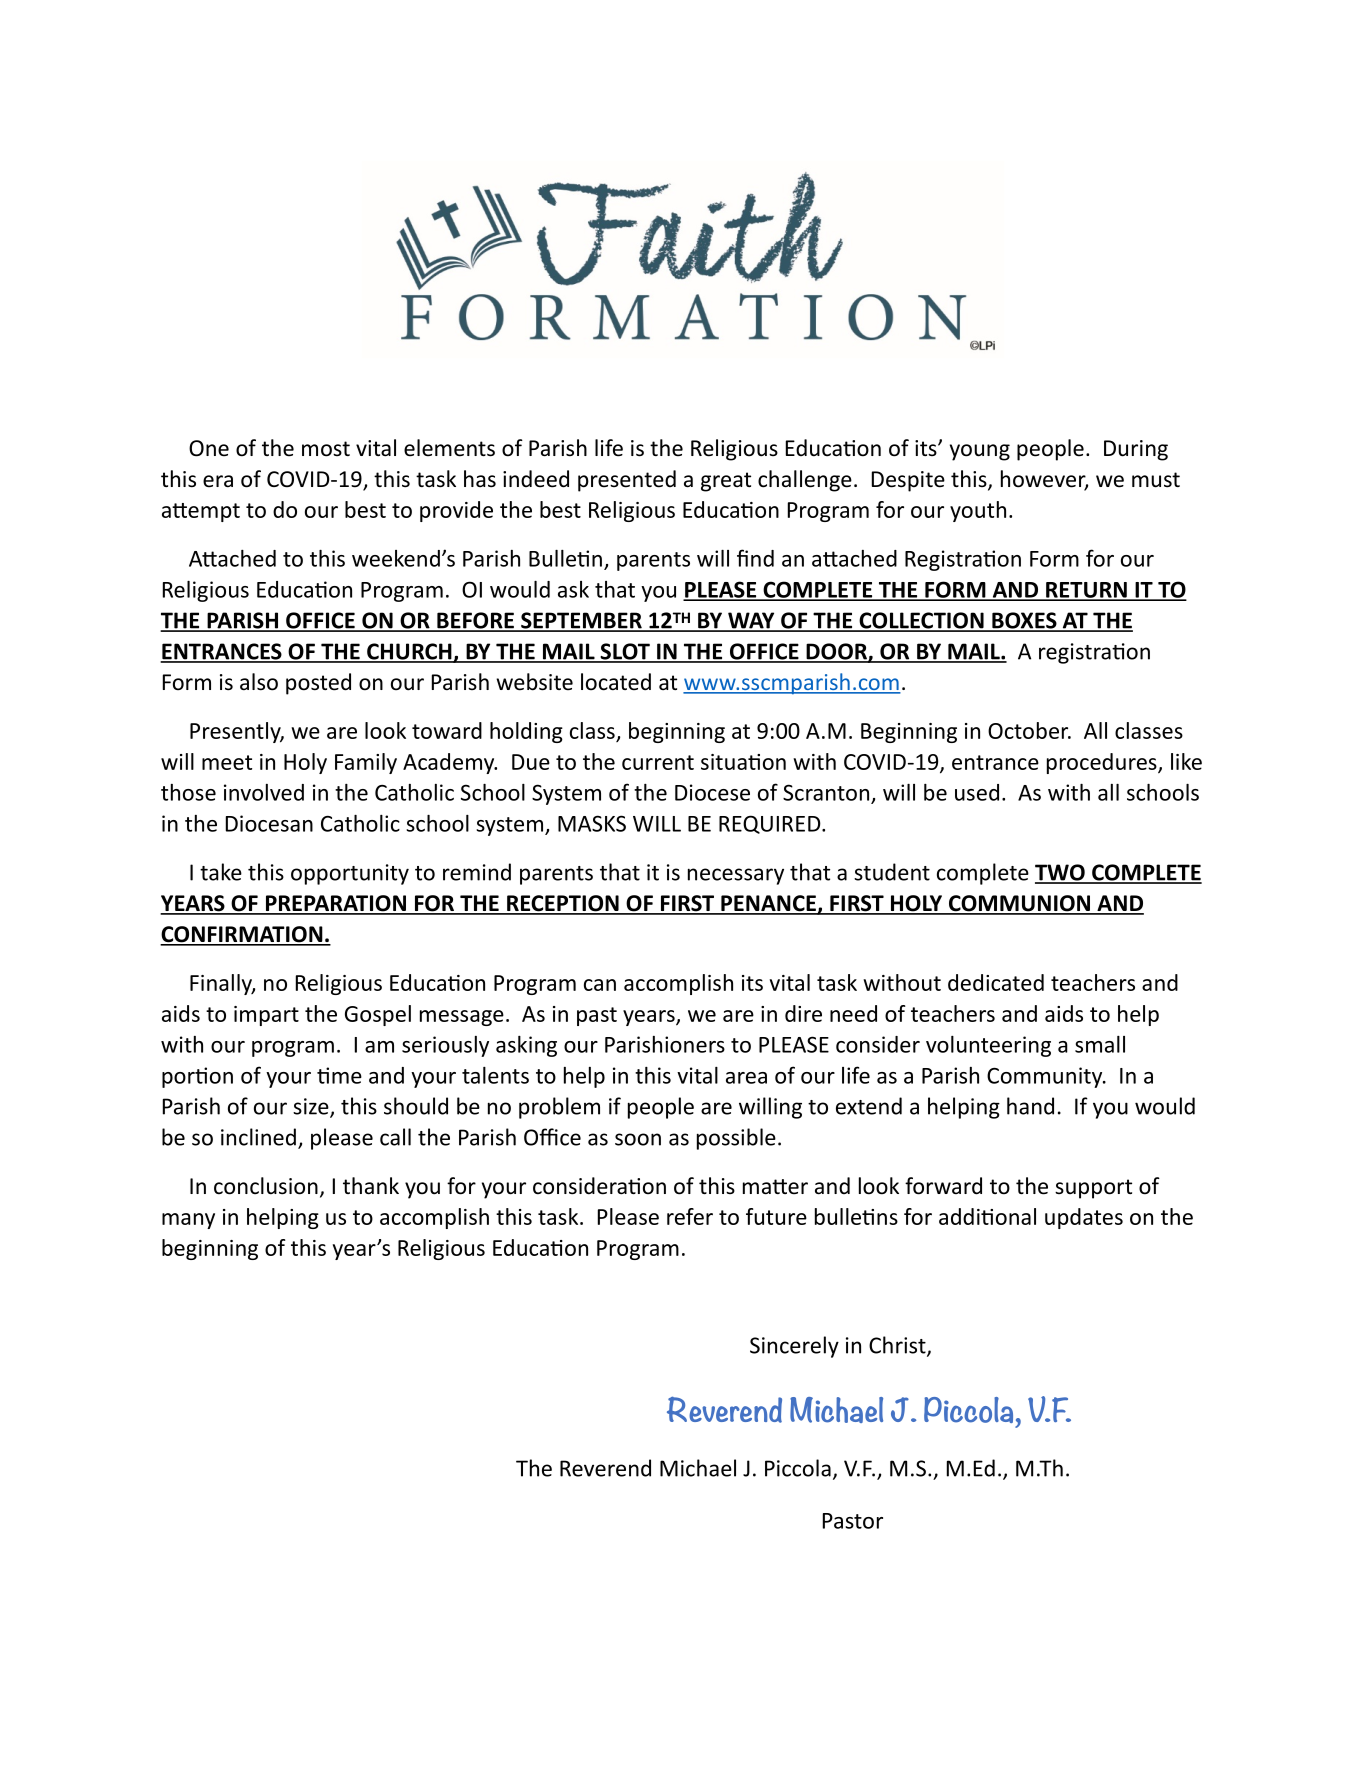  What do you see at coordinates (794, 1347) in the screenshot?
I see `Sincerely` at bounding box center [794, 1347].
